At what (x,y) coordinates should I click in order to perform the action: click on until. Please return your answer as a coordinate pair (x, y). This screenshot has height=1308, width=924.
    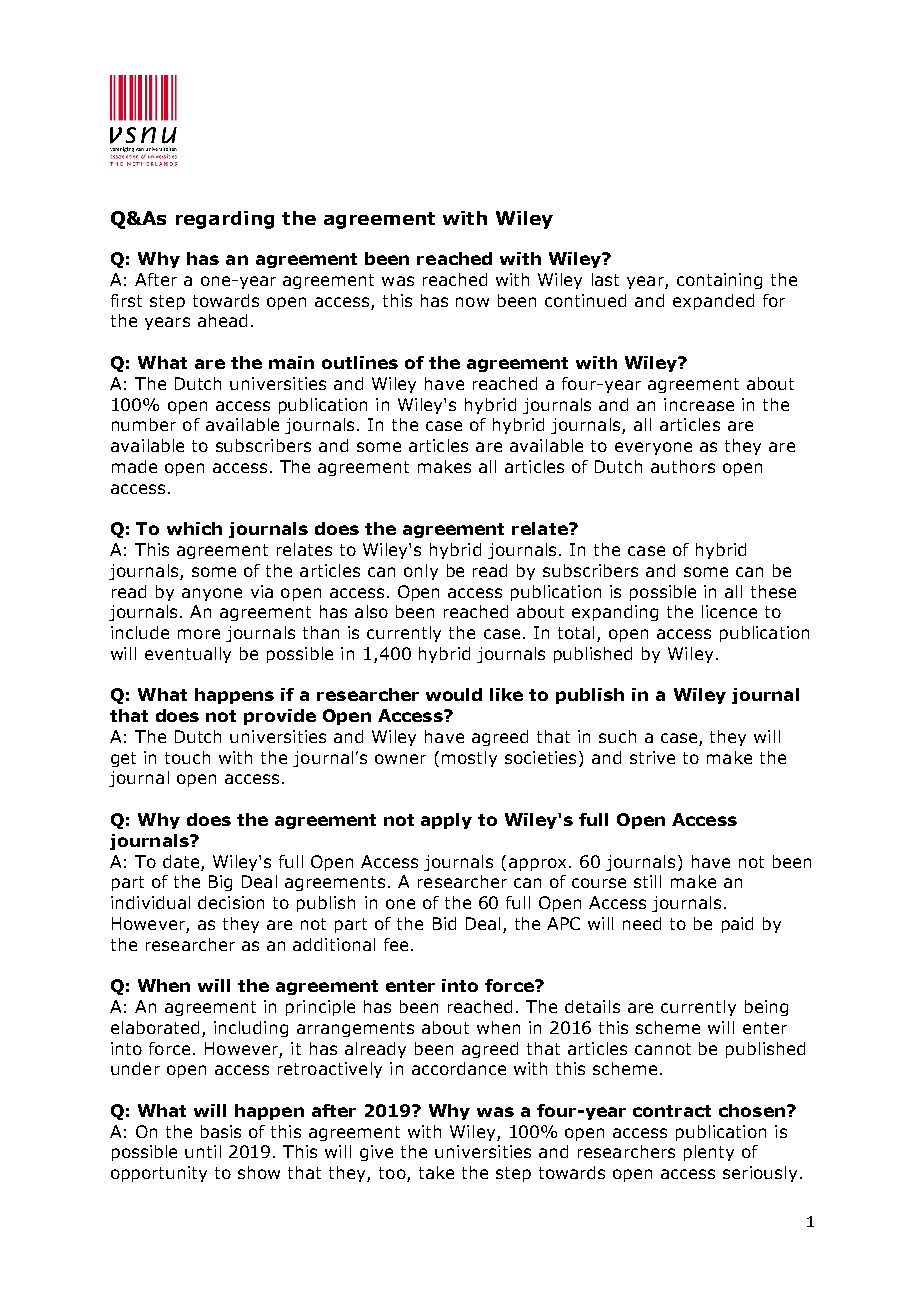
    Looking at the image, I should click on (203, 1151).
